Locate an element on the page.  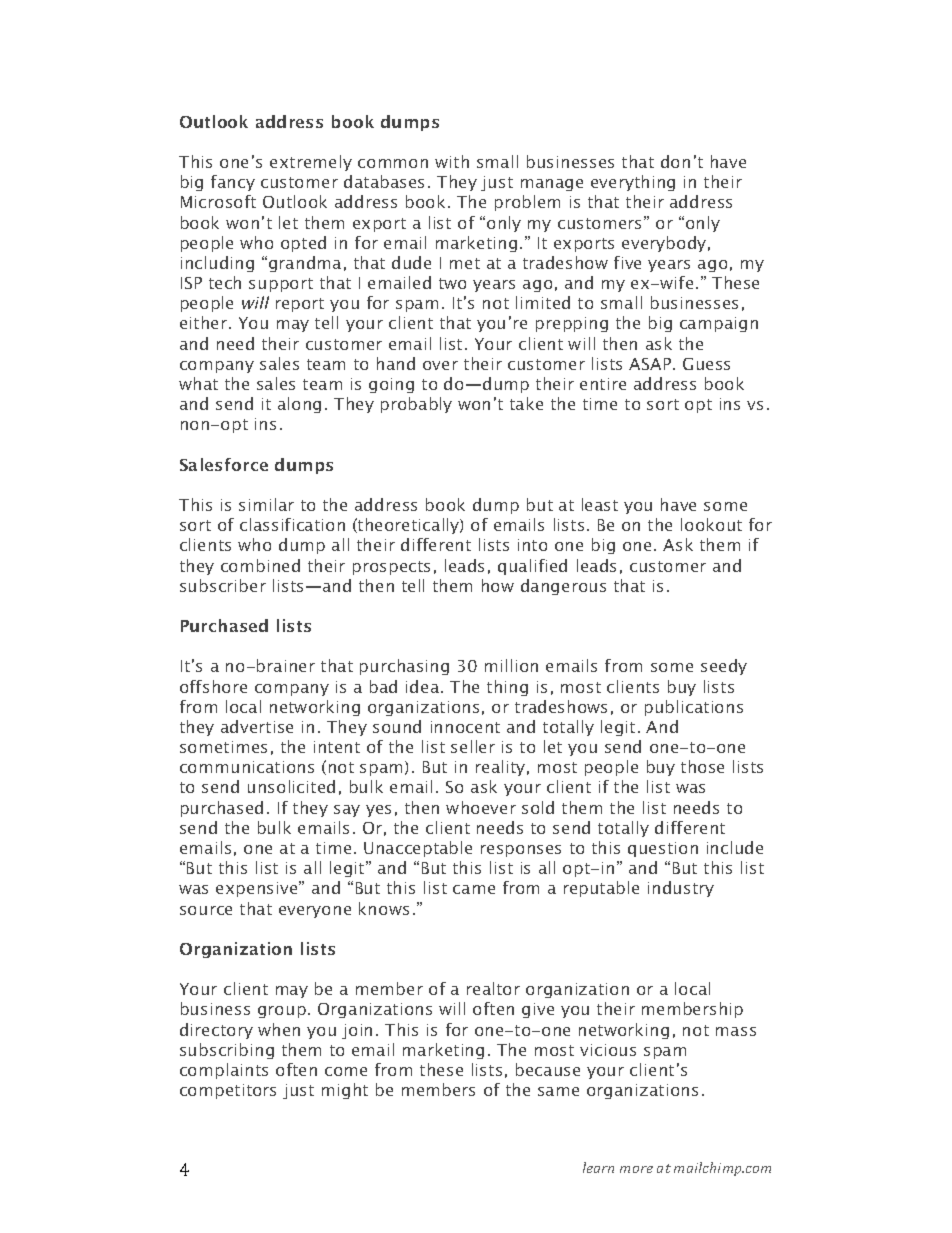
probably is located at coordinates (416, 405).
